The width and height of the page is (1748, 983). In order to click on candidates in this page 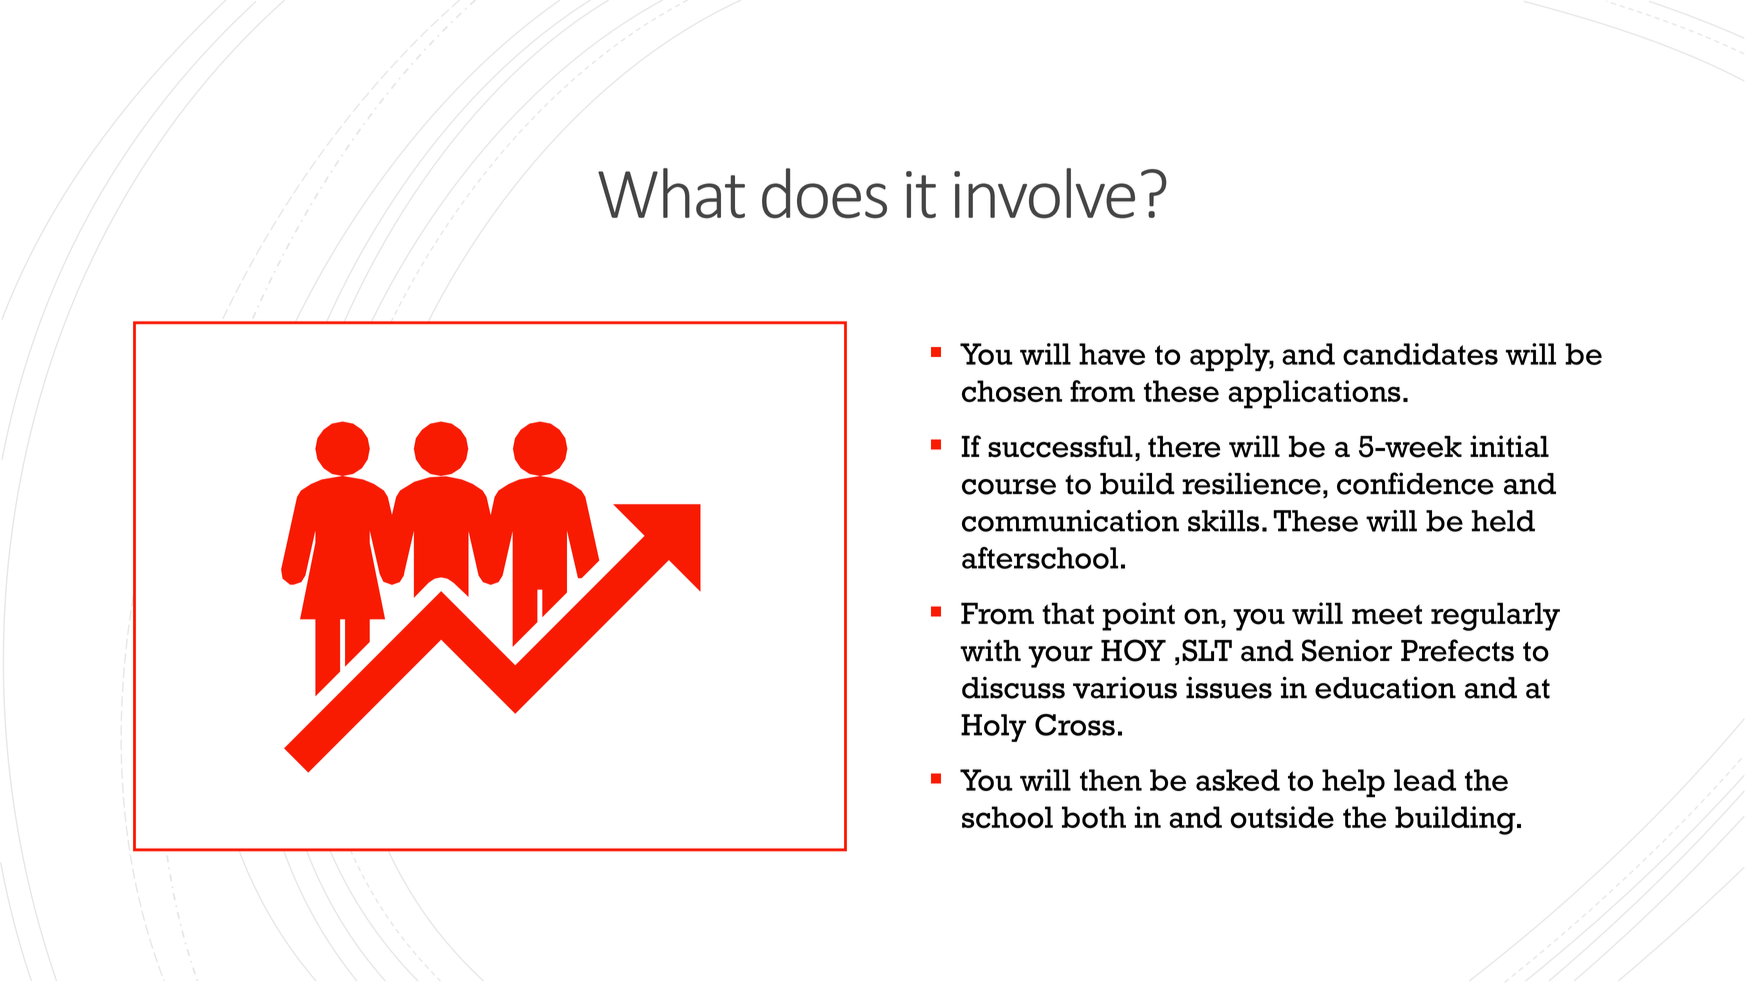, I will do `click(1420, 354)`.
